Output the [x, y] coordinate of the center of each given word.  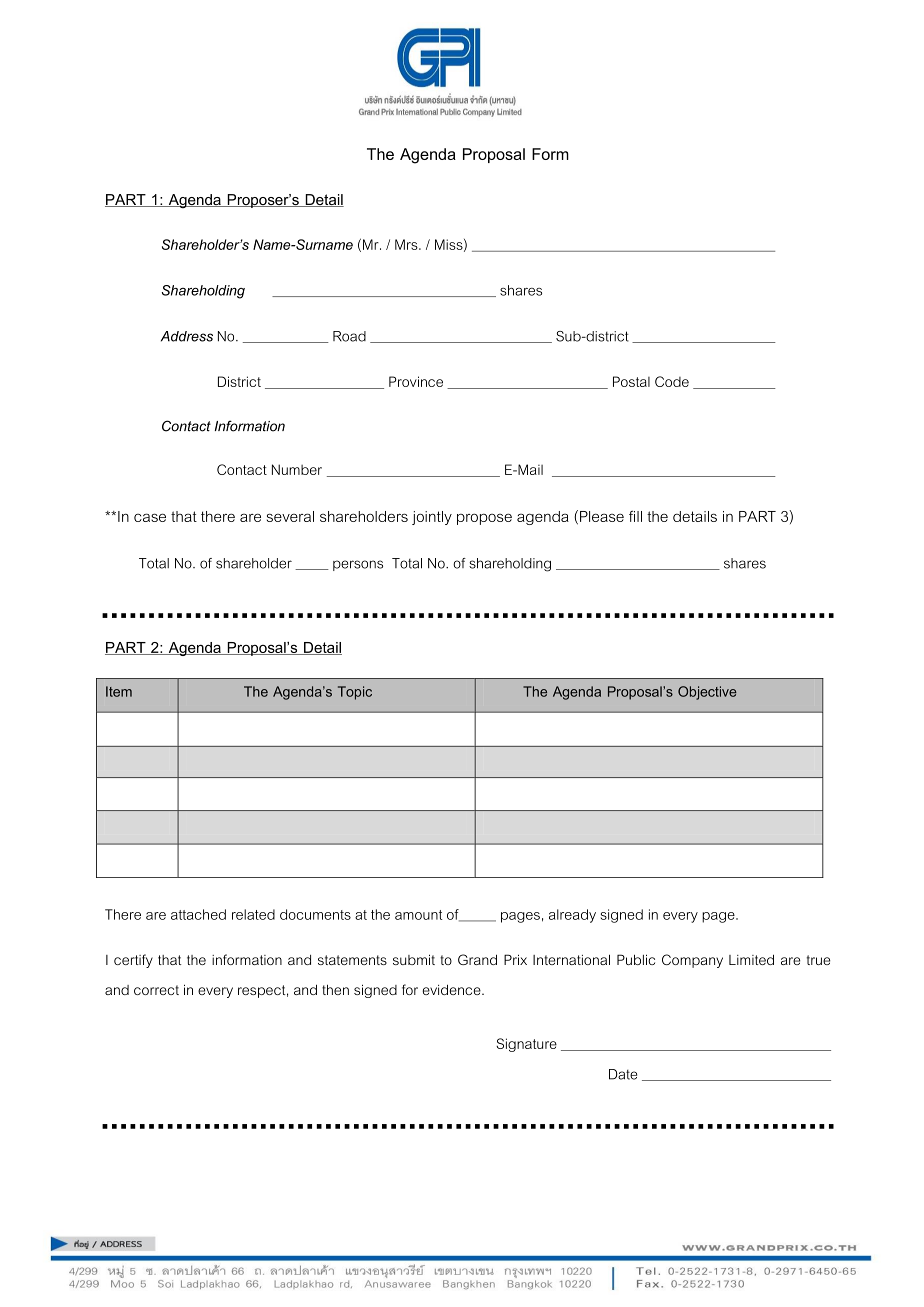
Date [623, 1074]
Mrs [407, 244]
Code [672, 381]
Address [187, 336]
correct [156, 990]
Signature [526, 1045]
